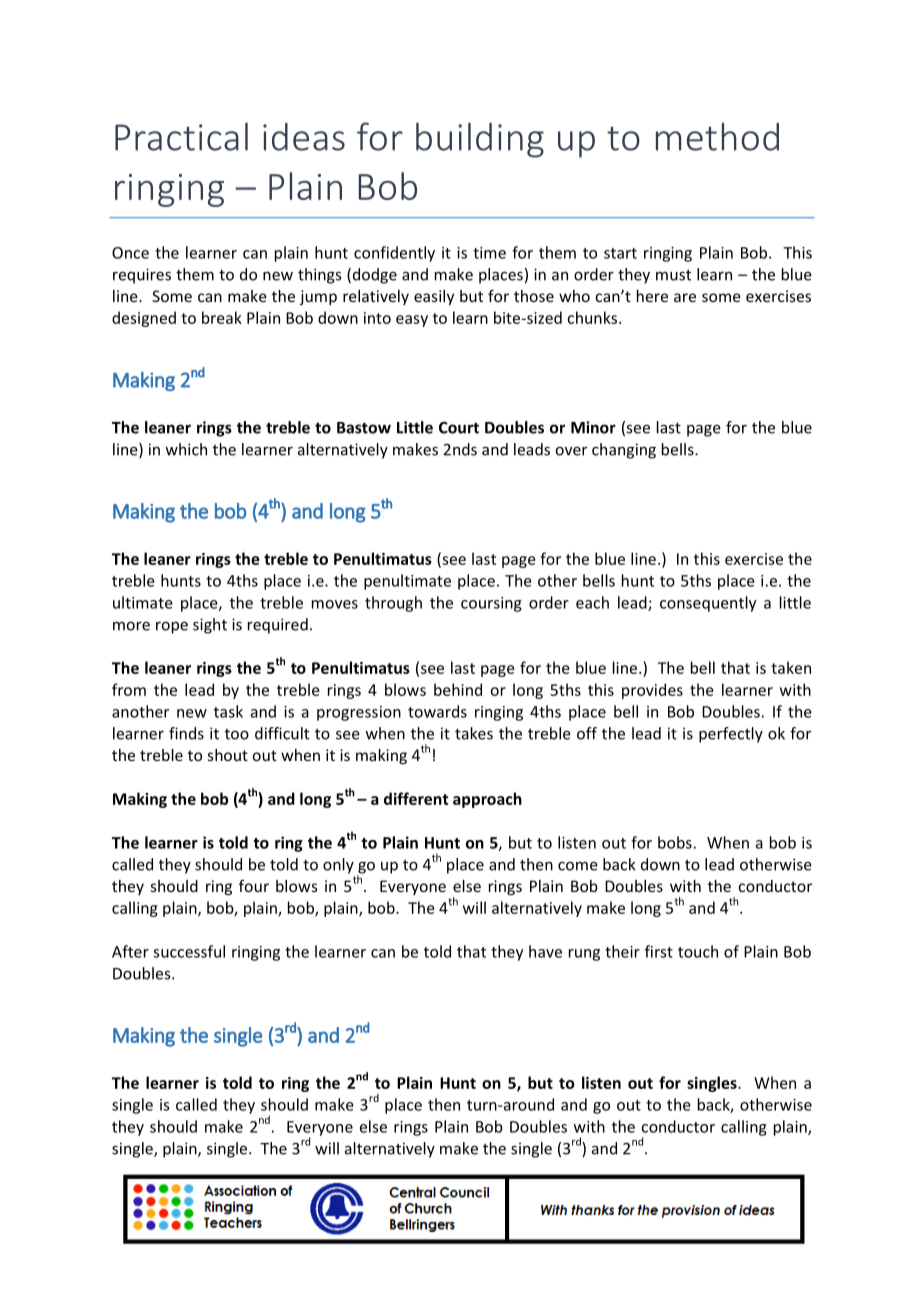 The width and height of the document is (924, 1308). What do you see at coordinates (731, 735) in the document?
I see `perfectly` at bounding box center [731, 735].
